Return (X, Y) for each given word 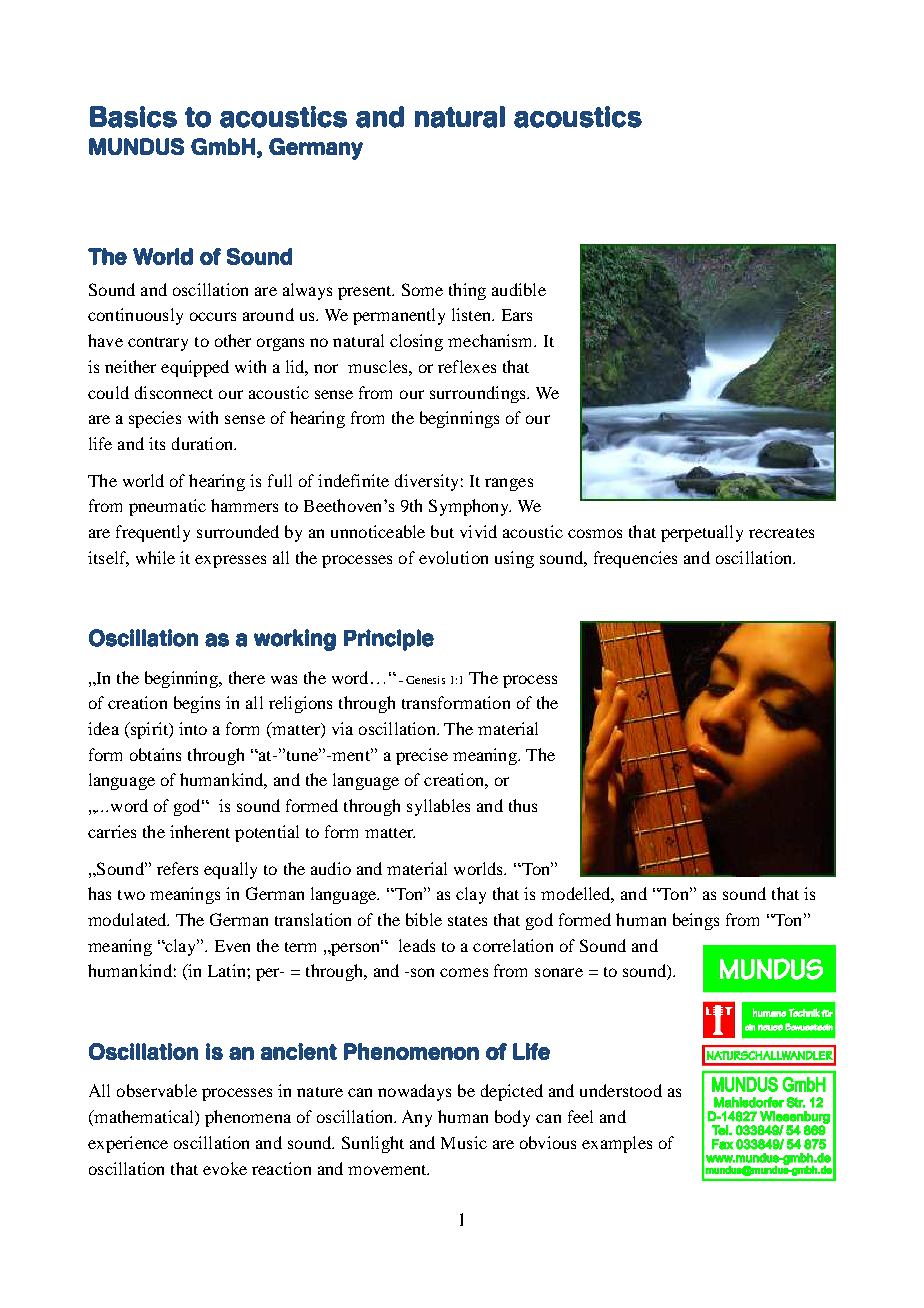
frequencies (635, 559)
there (247, 677)
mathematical (144, 1118)
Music (464, 1142)
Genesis (425, 680)
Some (422, 289)
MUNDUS (136, 146)
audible (519, 289)
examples (617, 1144)
